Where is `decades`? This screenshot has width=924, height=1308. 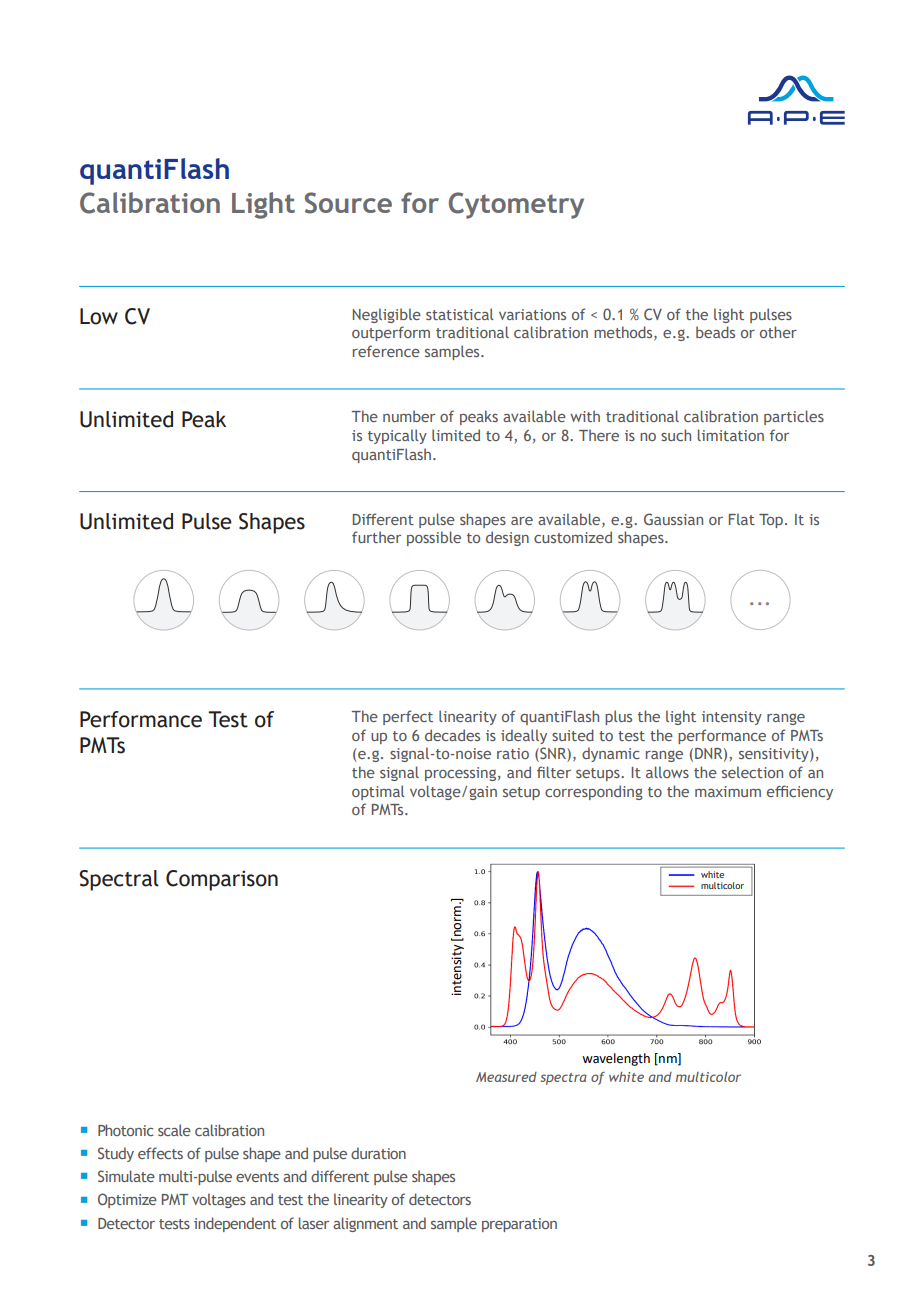 decades is located at coordinates (452, 735).
